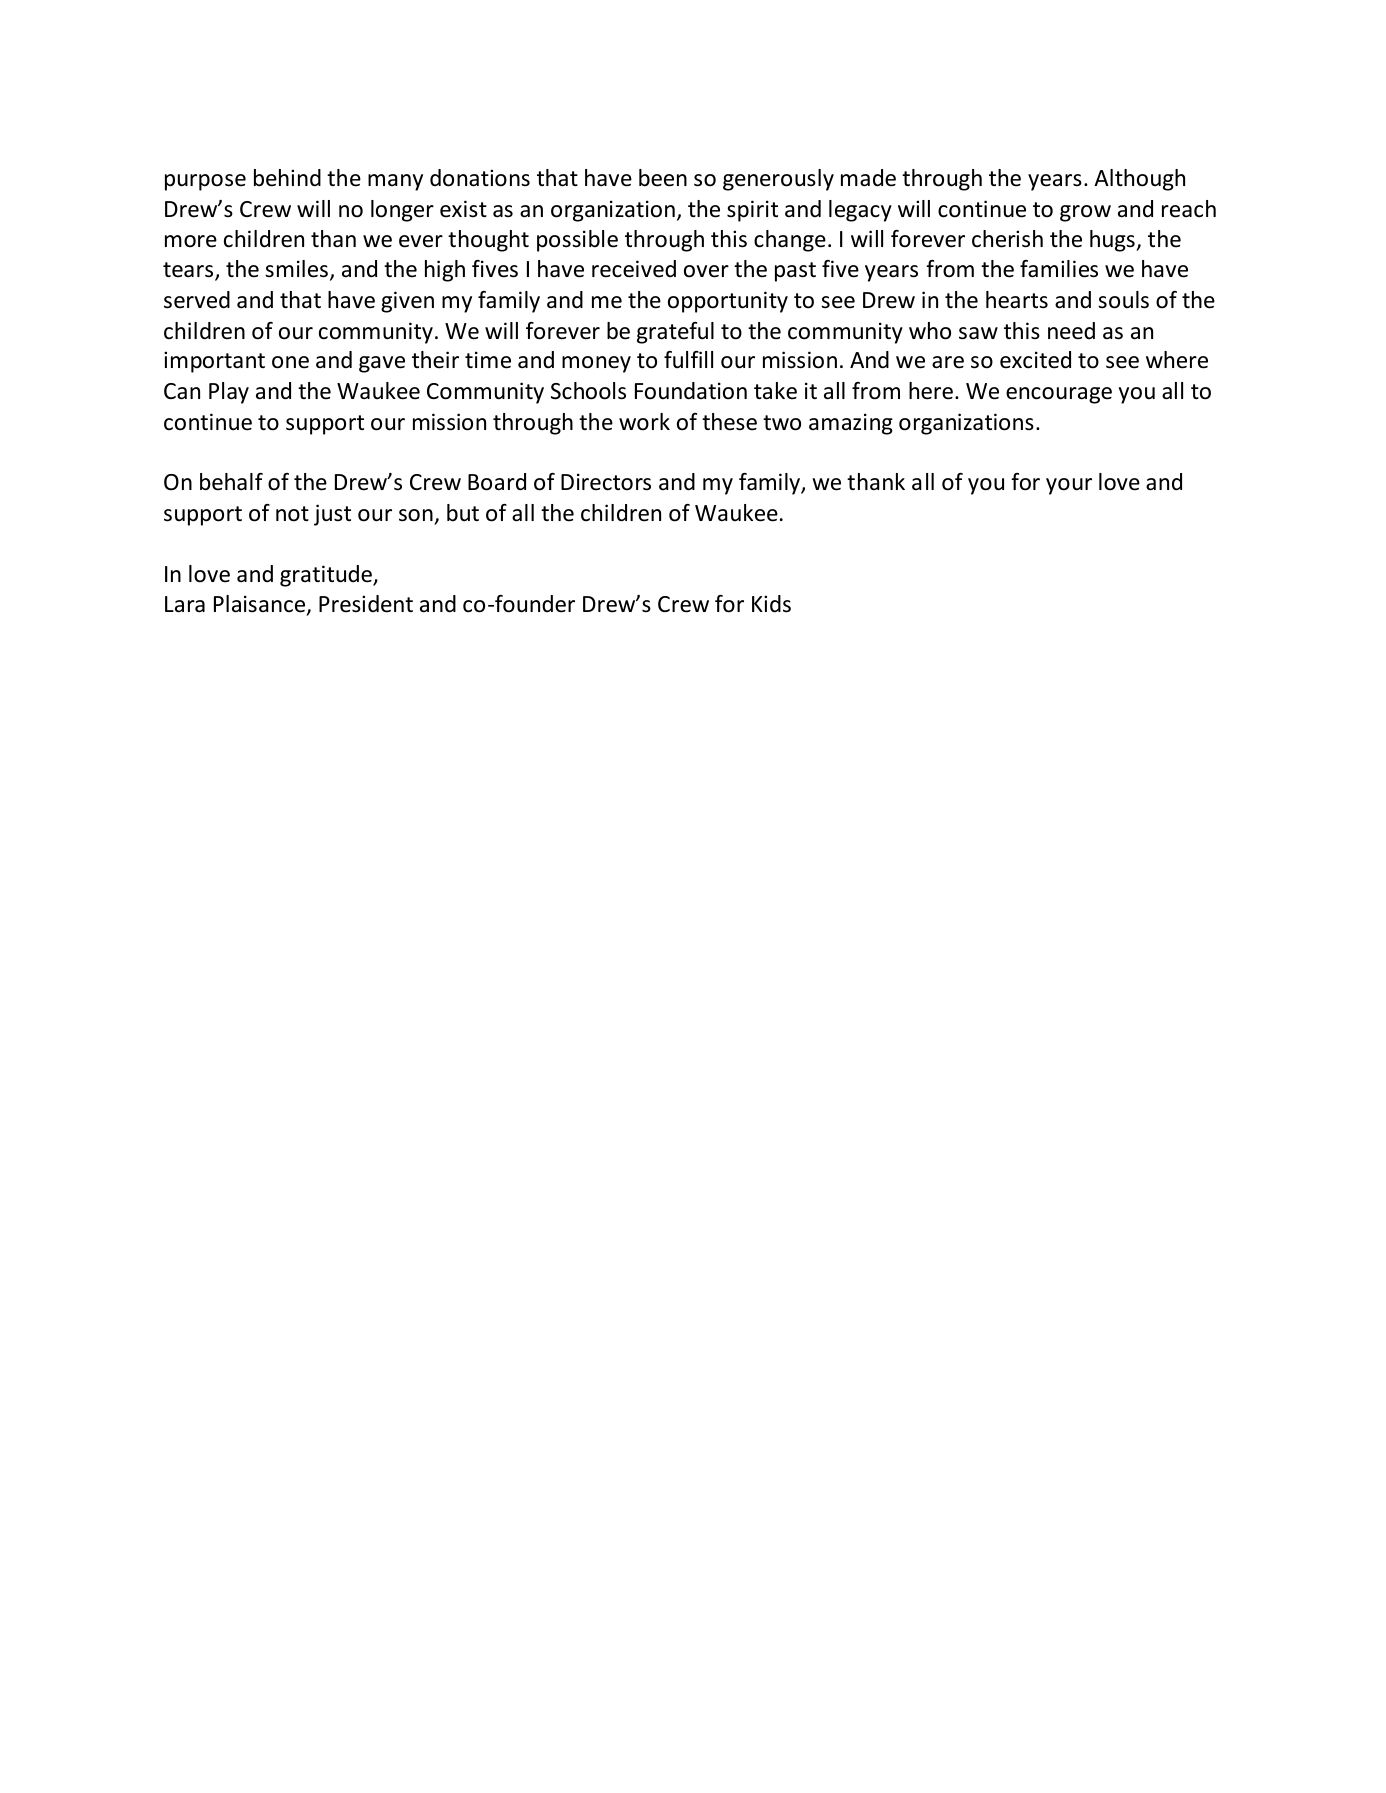 This screenshot has width=1386, height=1793. What do you see at coordinates (1139, 180) in the screenshot?
I see `Although` at bounding box center [1139, 180].
